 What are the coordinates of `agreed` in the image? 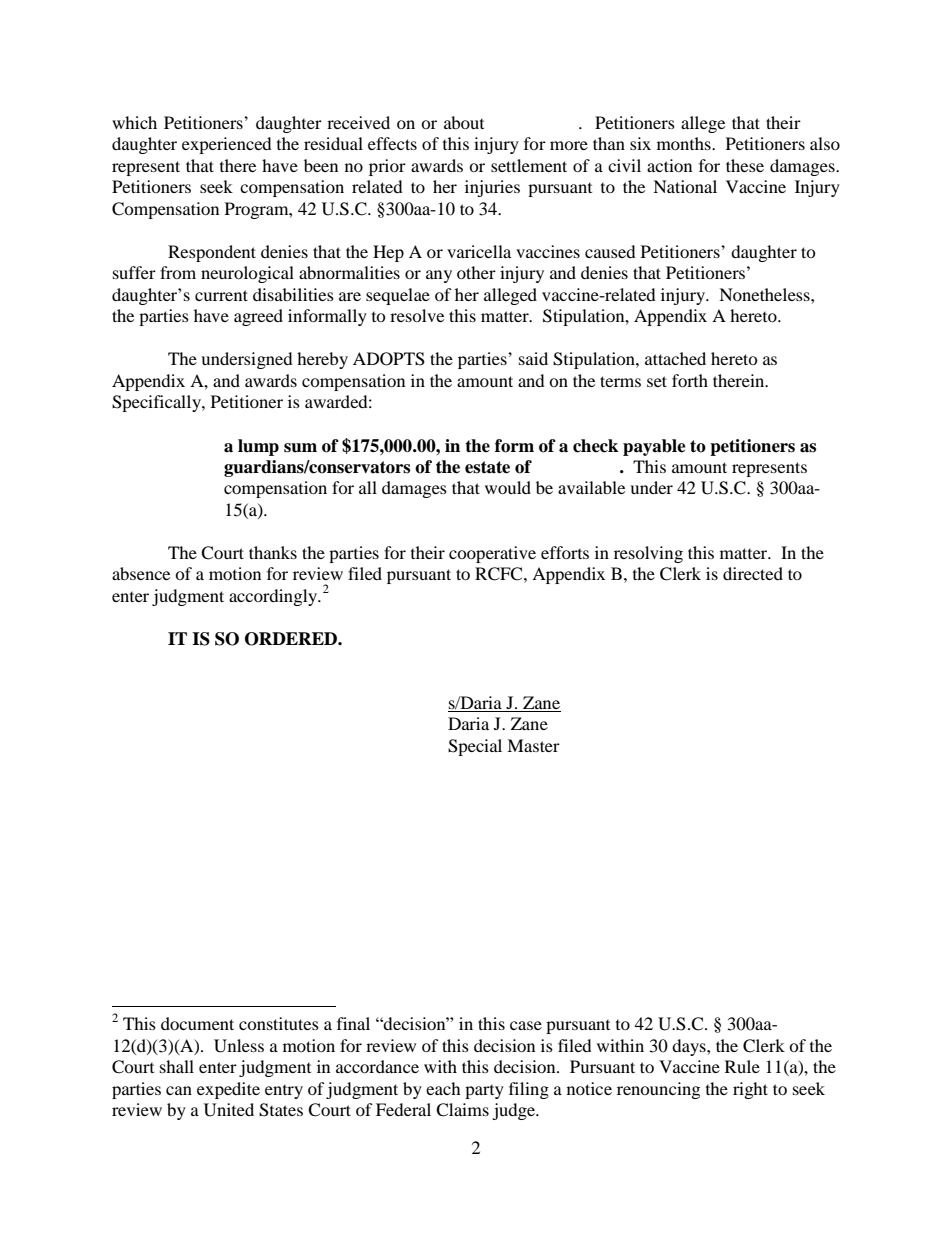 It's located at (258, 317).
